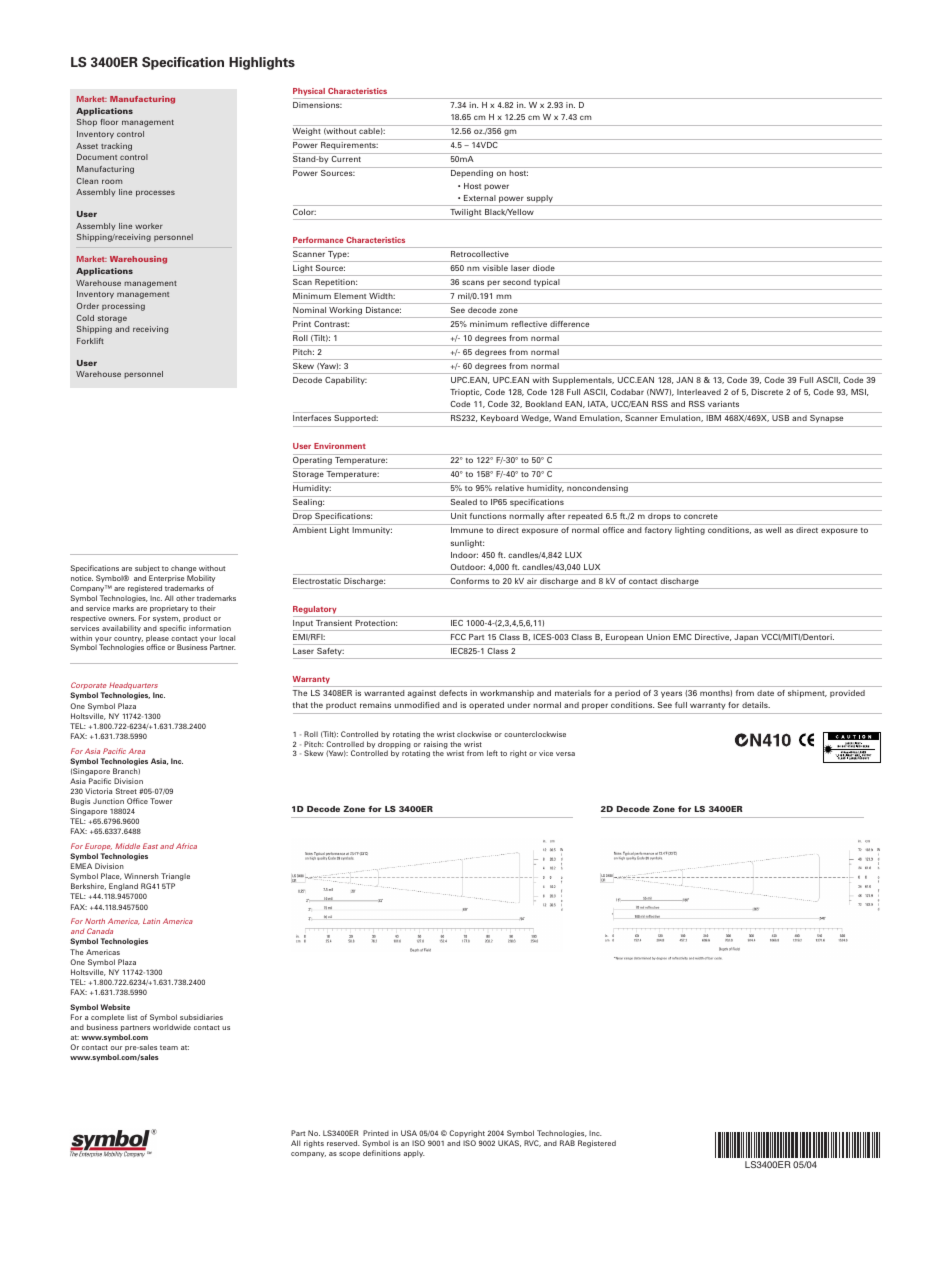 This image has width=936, height=1288. I want to click on Depending, so click(472, 174).
